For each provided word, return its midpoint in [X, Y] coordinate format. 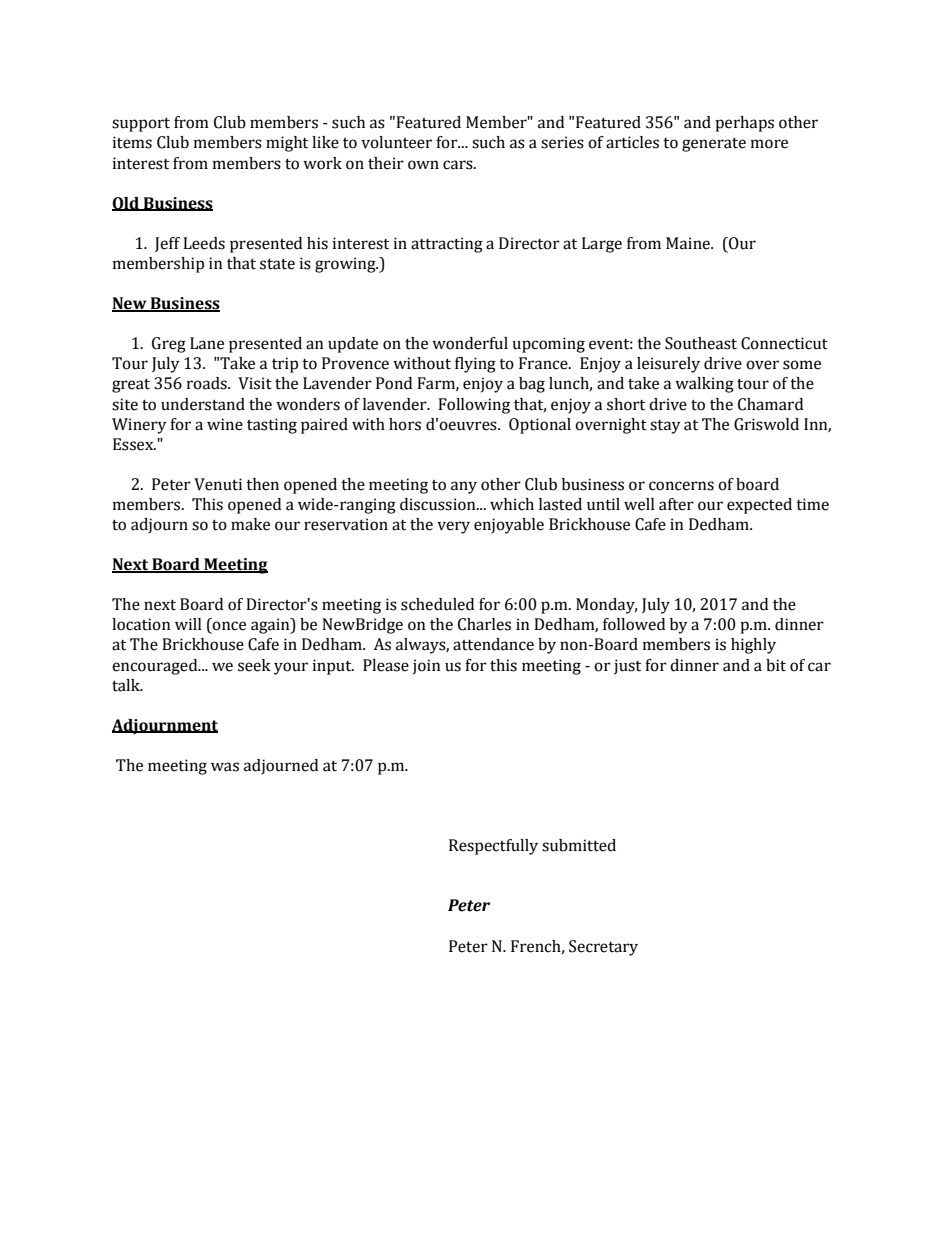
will [188, 624]
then [262, 484]
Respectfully [493, 847]
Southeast [701, 343]
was [225, 767]
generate [714, 144]
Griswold [766, 424]
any [464, 487]
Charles [484, 624]
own [423, 165]
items [132, 142]
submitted [579, 845]
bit [776, 665]
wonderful [470, 343]
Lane [207, 343]
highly [753, 646]
